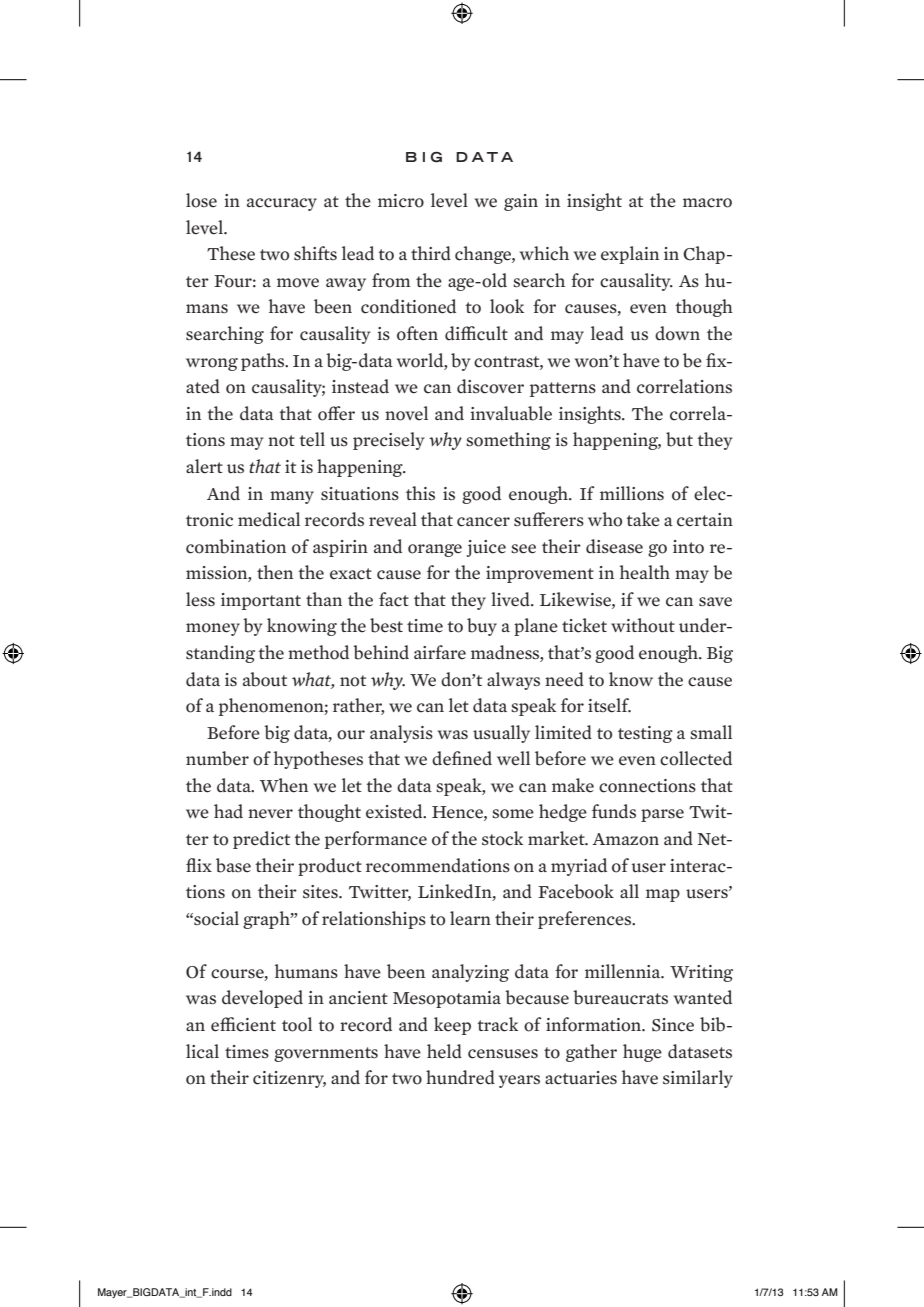  Describe the element at coordinates (431, 253) in the image. I see `third` at that location.
